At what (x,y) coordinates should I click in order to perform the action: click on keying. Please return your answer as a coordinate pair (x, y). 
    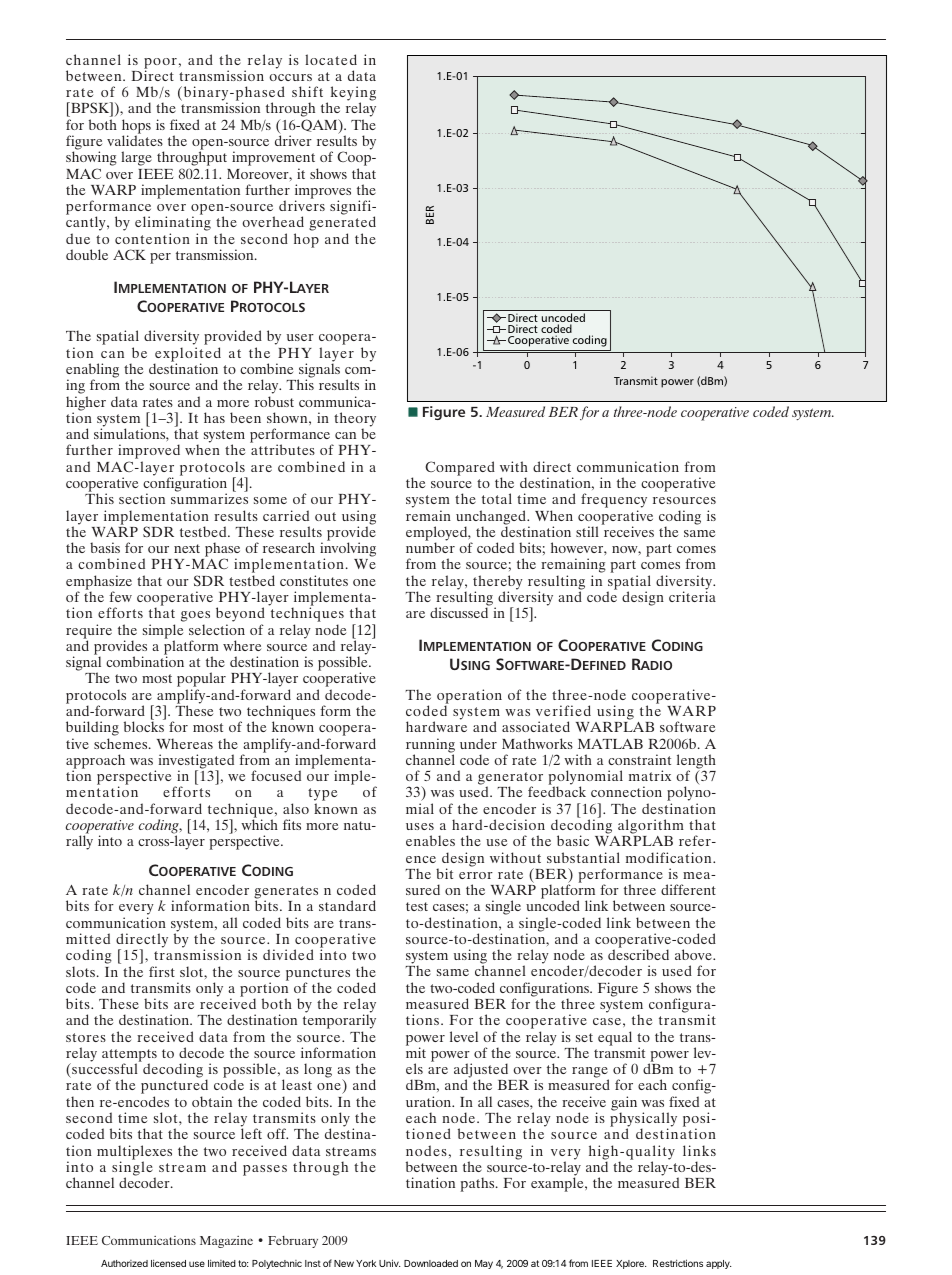
    Looking at the image, I should click on (353, 95).
